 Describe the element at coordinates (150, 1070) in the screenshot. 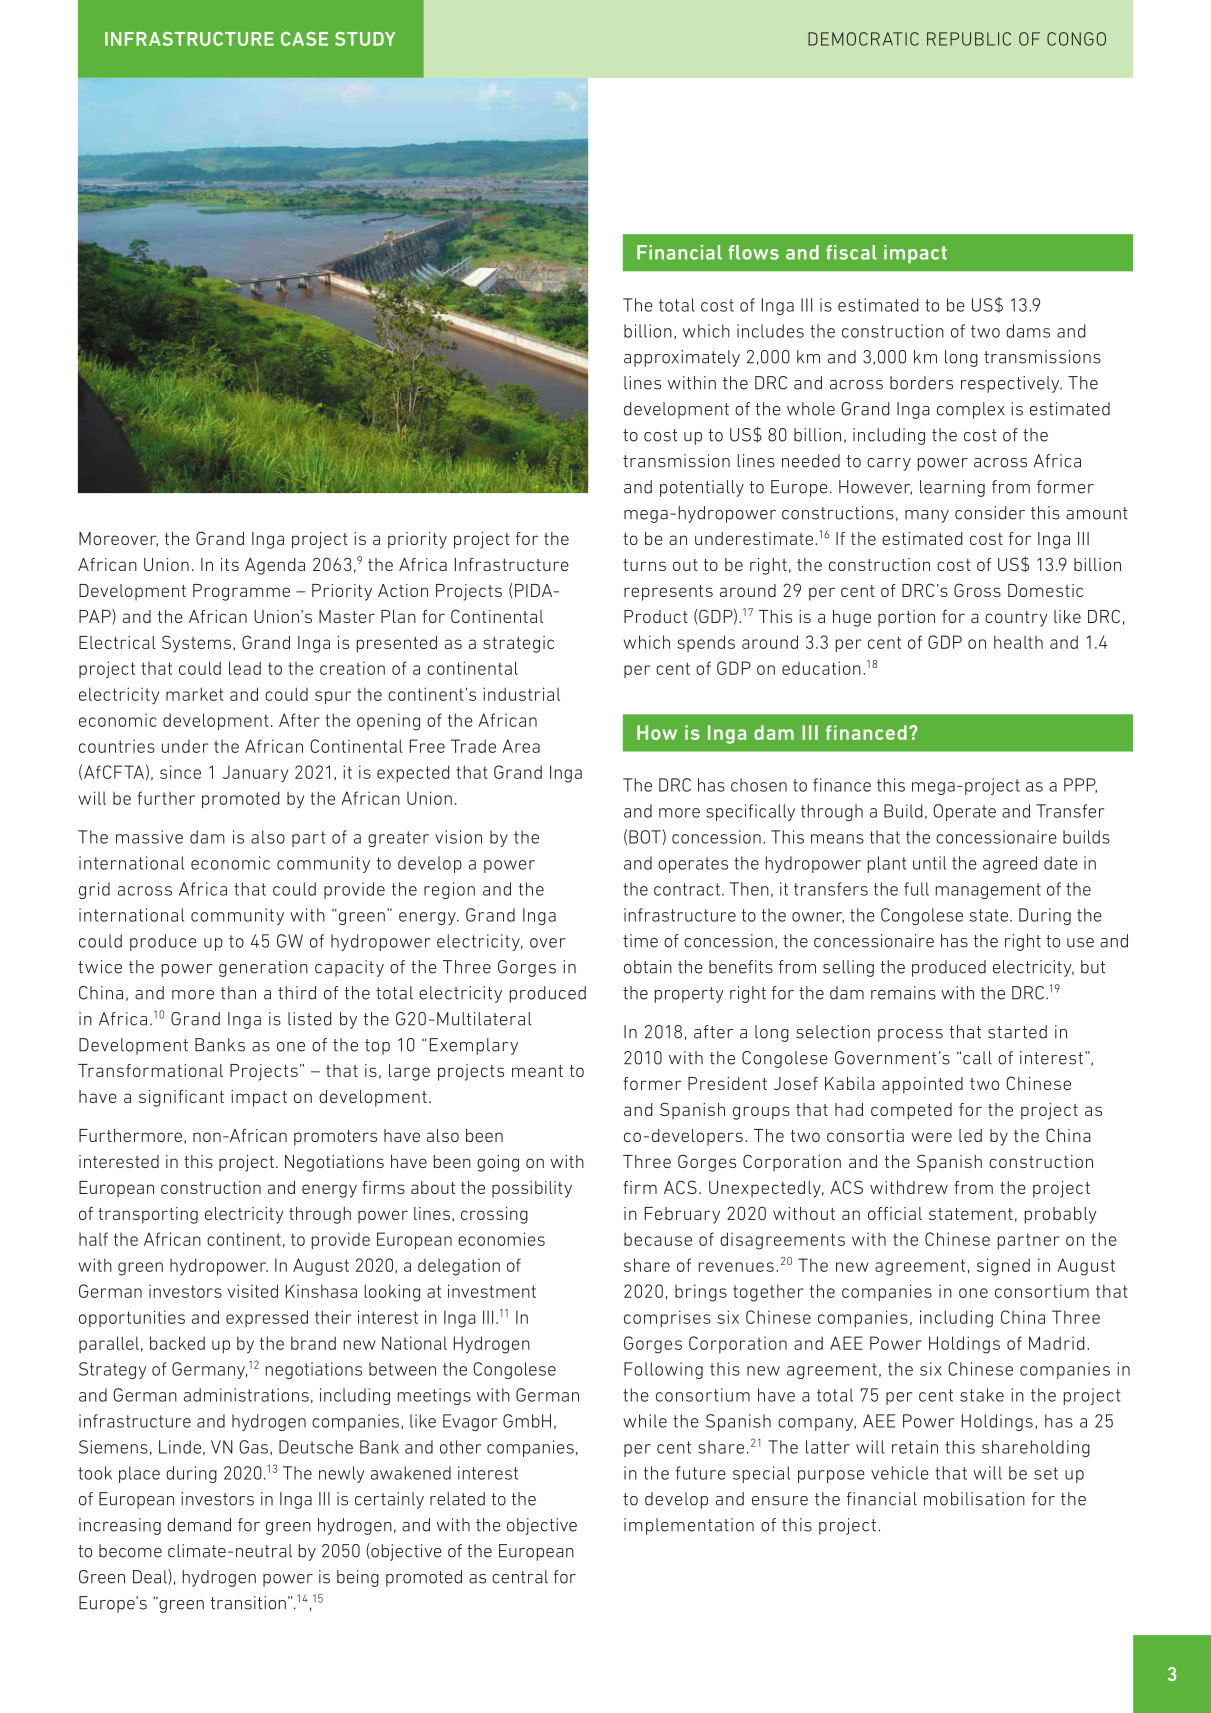

I see `Transformational` at that location.
